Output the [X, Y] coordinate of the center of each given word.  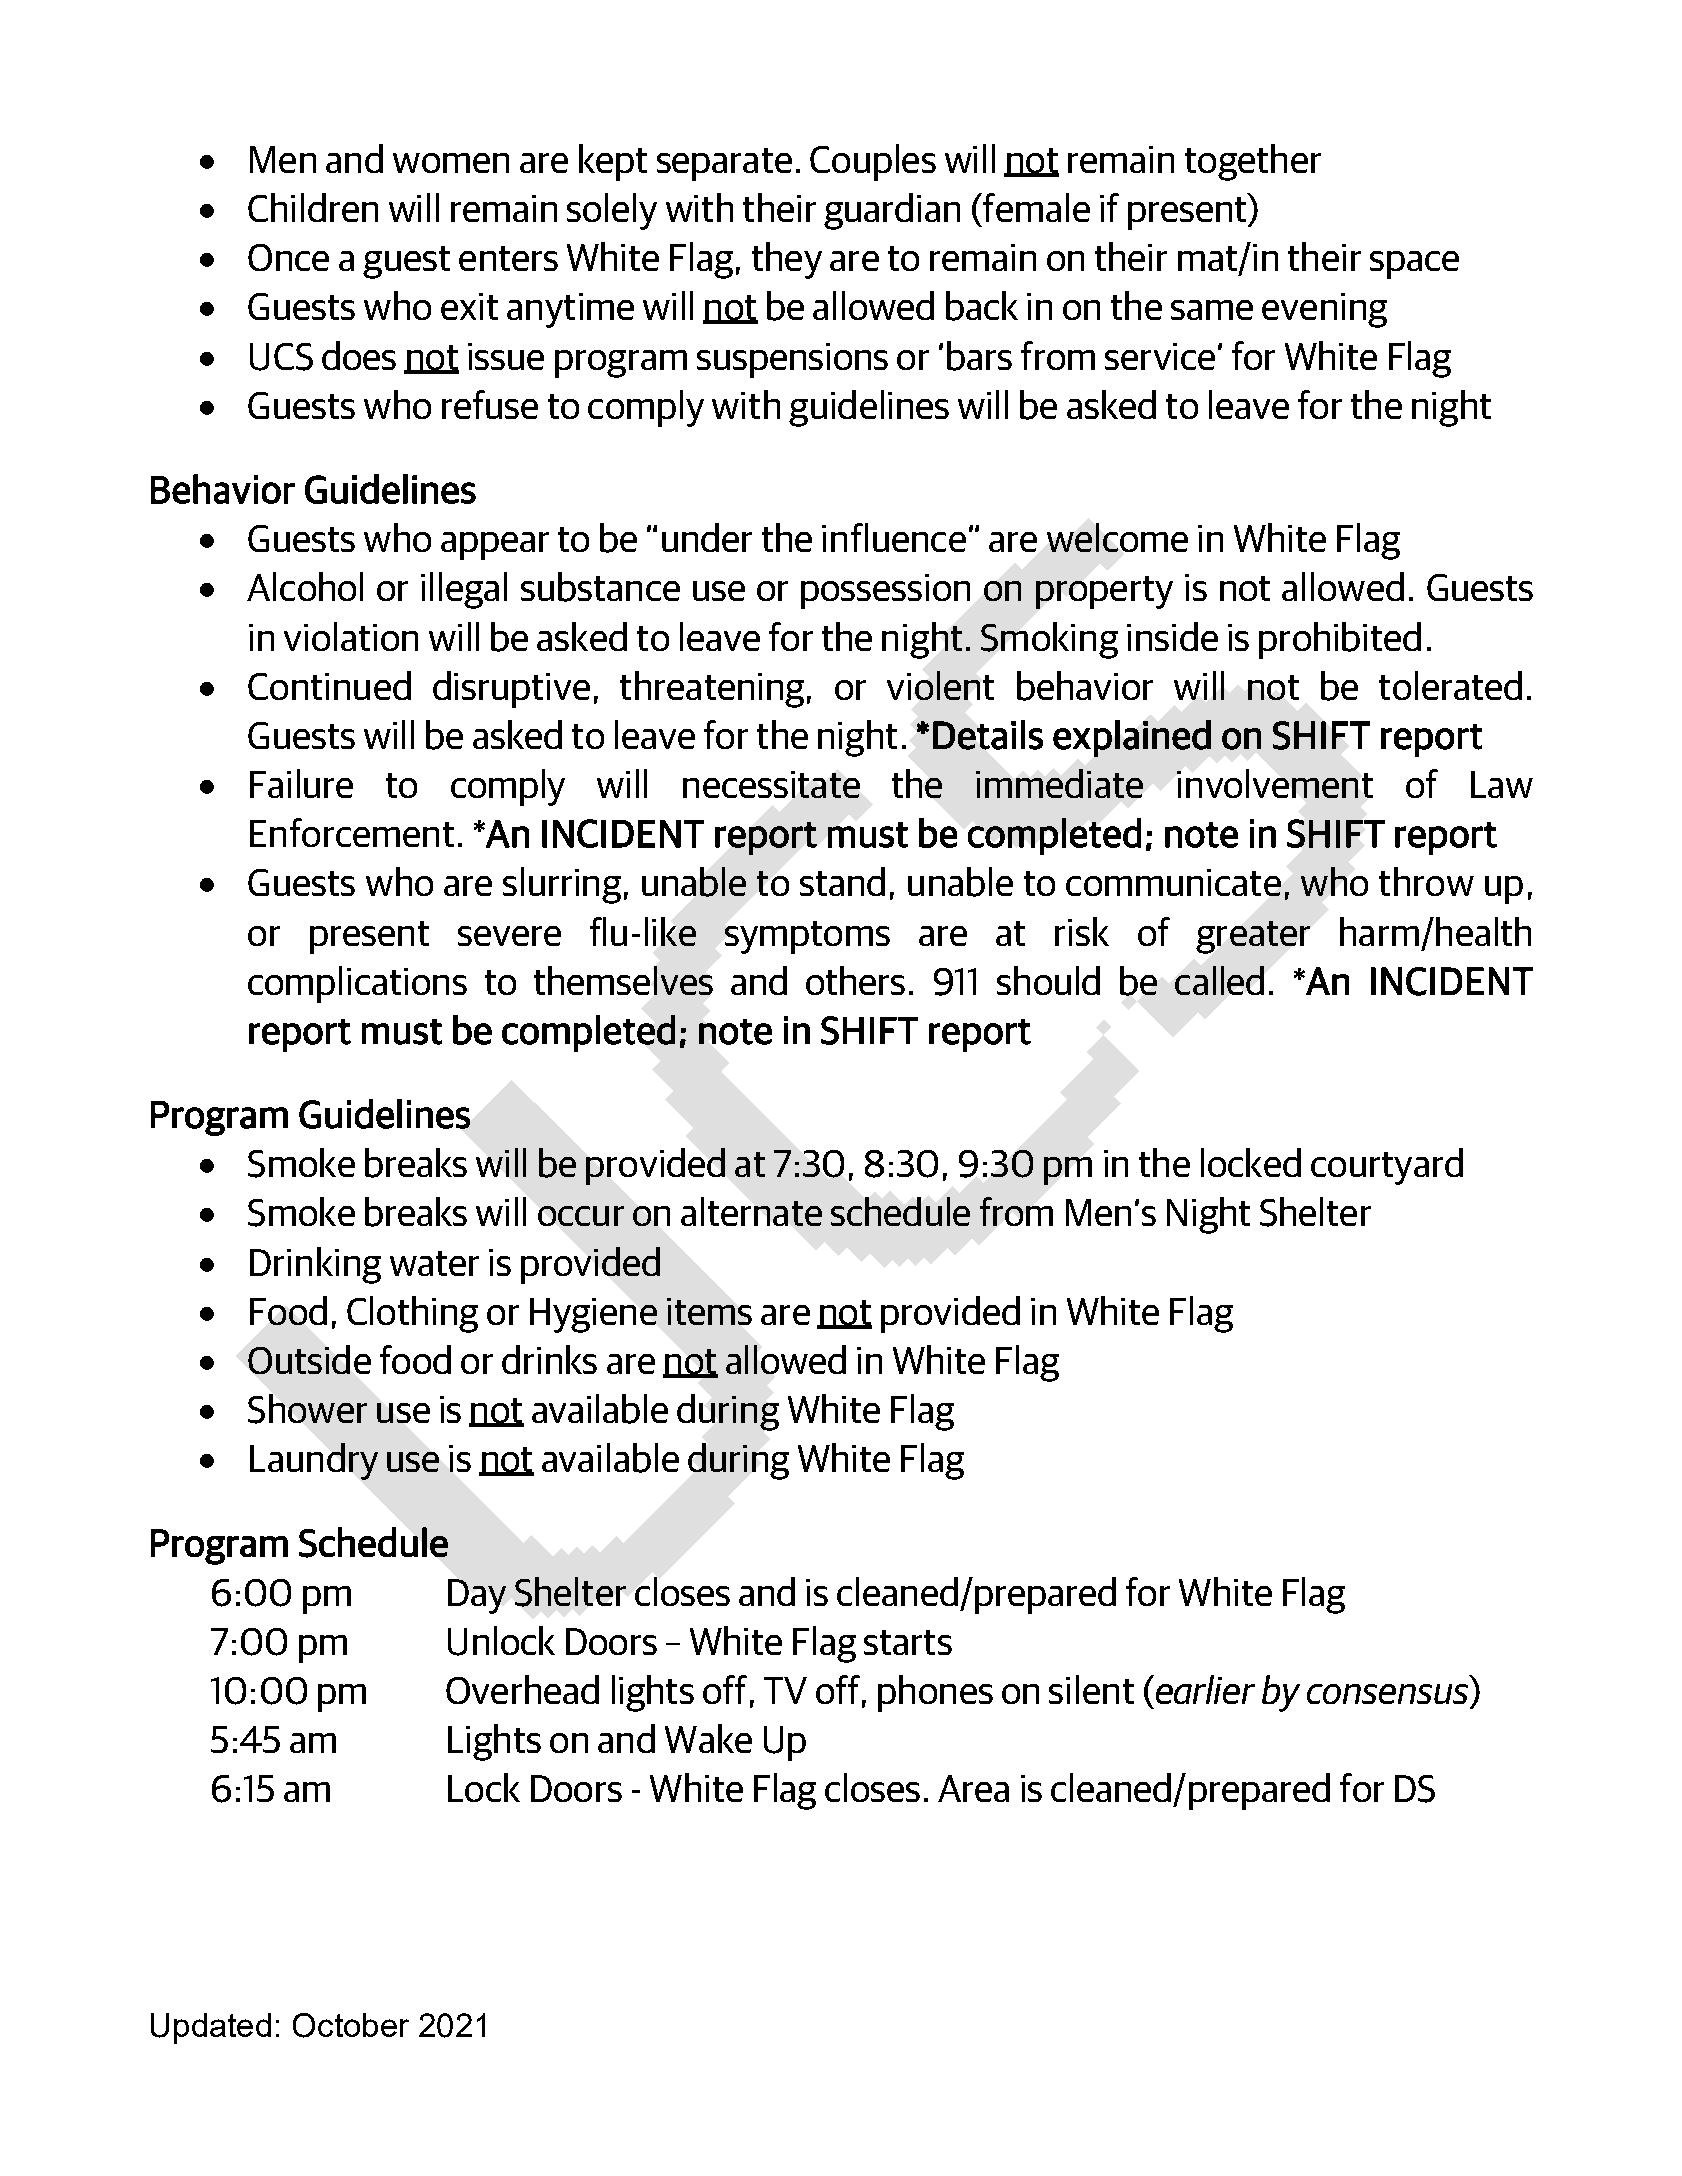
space [1414, 265]
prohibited [1340, 640]
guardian [892, 211]
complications [357, 984]
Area [973, 1788]
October [351, 2025]
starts [908, 1642]
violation [351, 636]
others [855, 980]
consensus [1387, 1694]
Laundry [314, 1461]
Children [313, 207]
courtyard [1387, 1166]
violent [940, 685]
